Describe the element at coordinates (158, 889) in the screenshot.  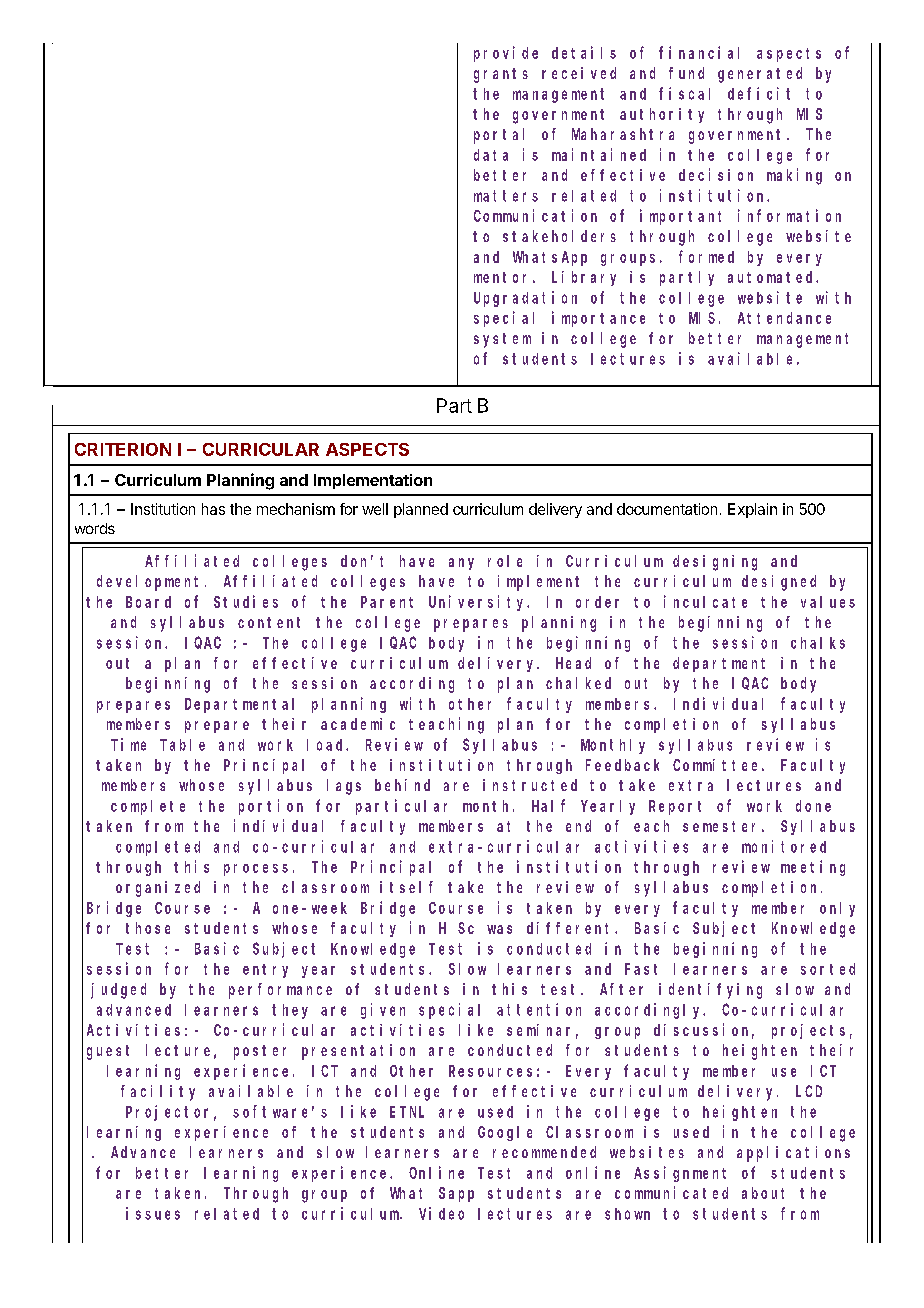
I see `organized` at that location.
